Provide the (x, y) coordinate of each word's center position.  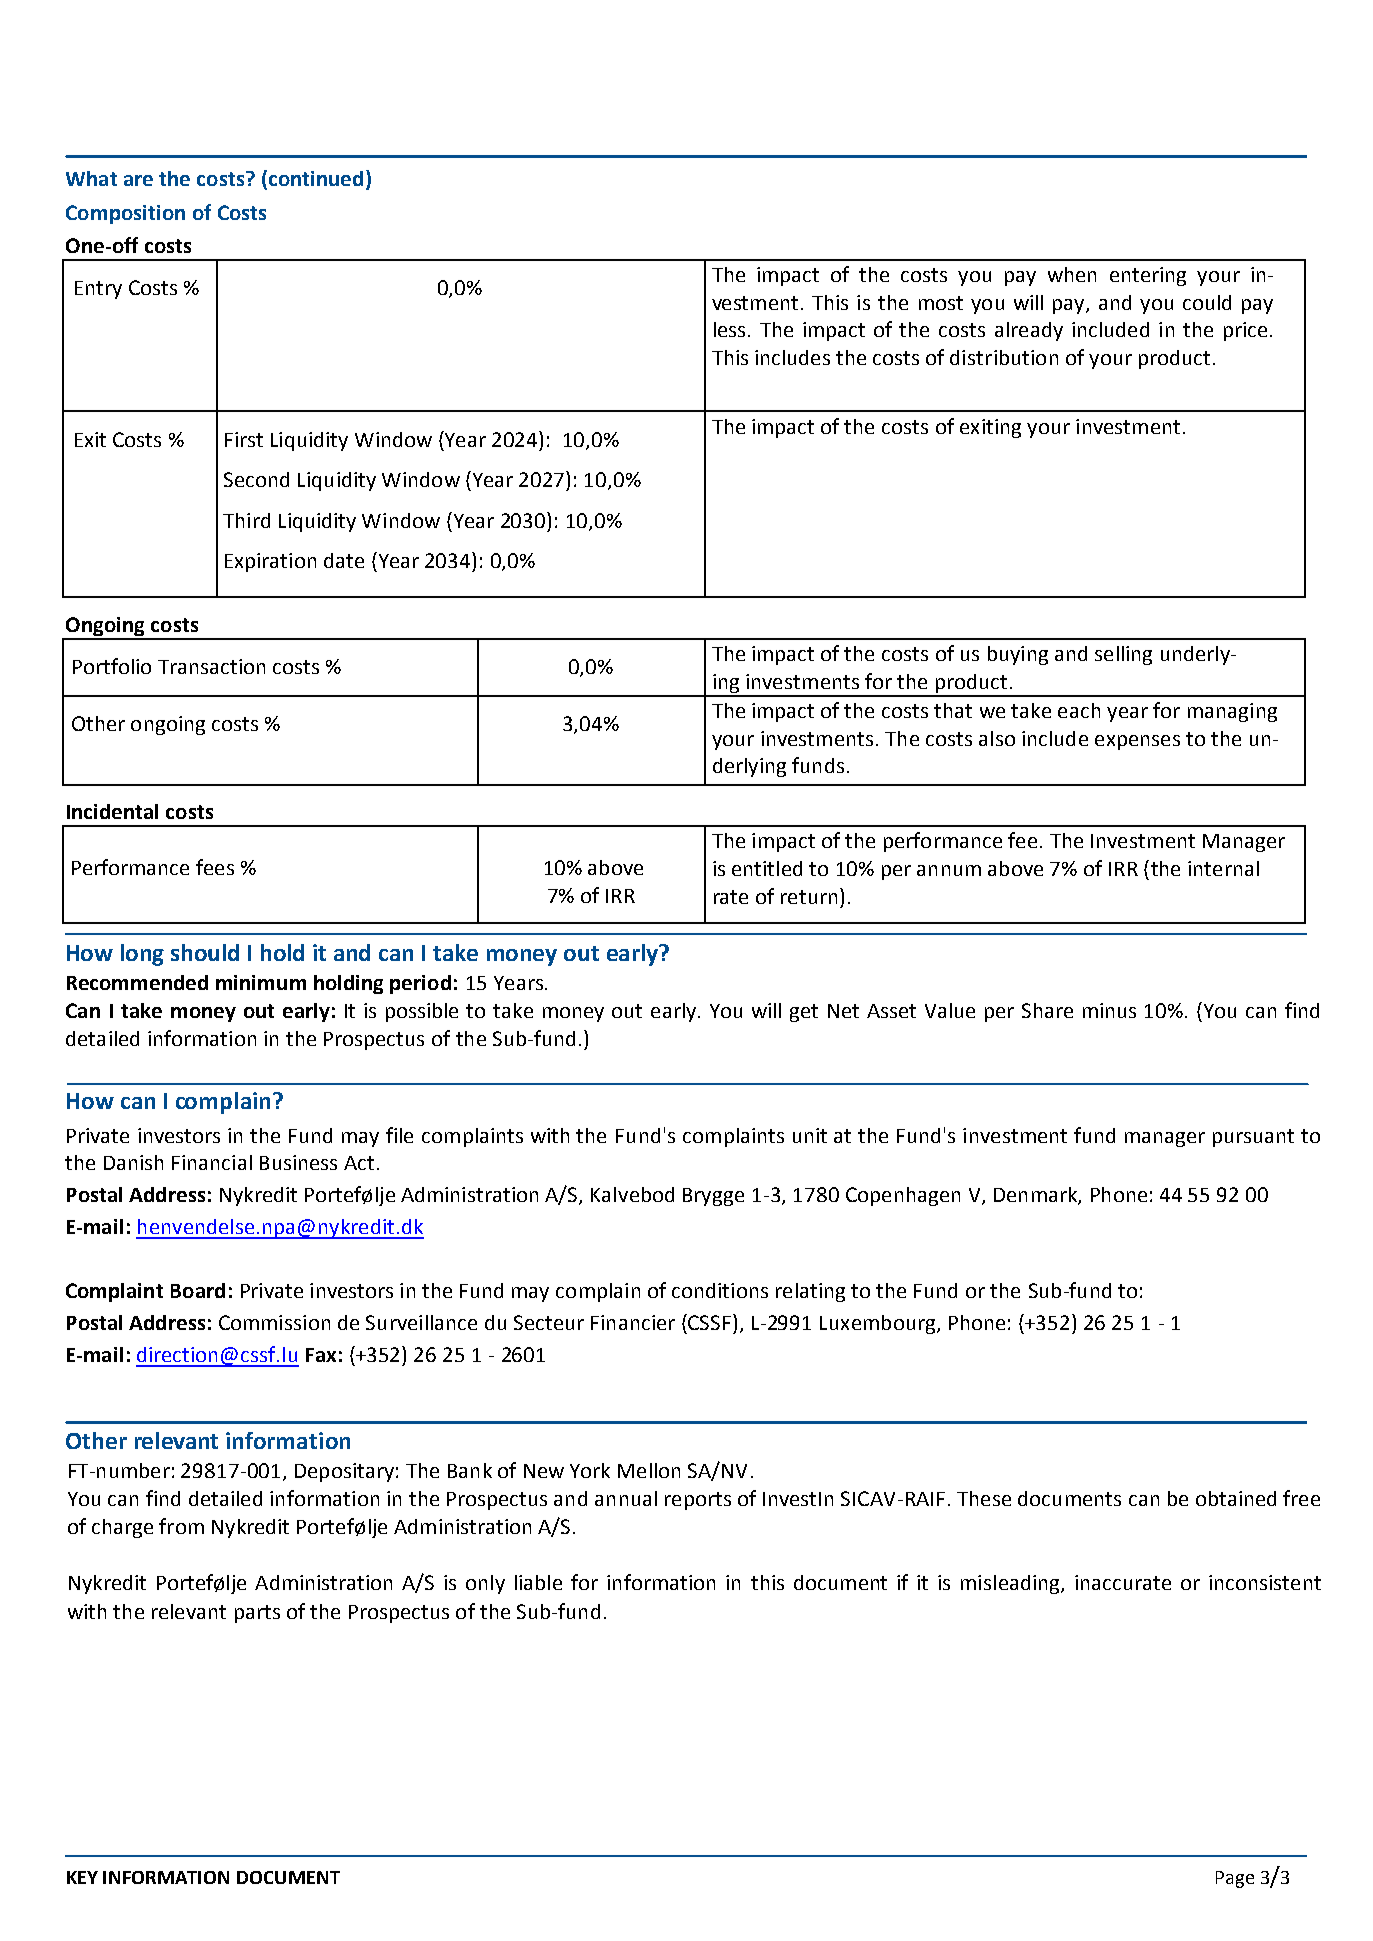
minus (1109, 1010)
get (804, 1013)
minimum (261, 982)
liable (538, 1582)
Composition (125, 214)
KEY (82, 1877)
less (729, 329)
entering (1148, 276)
